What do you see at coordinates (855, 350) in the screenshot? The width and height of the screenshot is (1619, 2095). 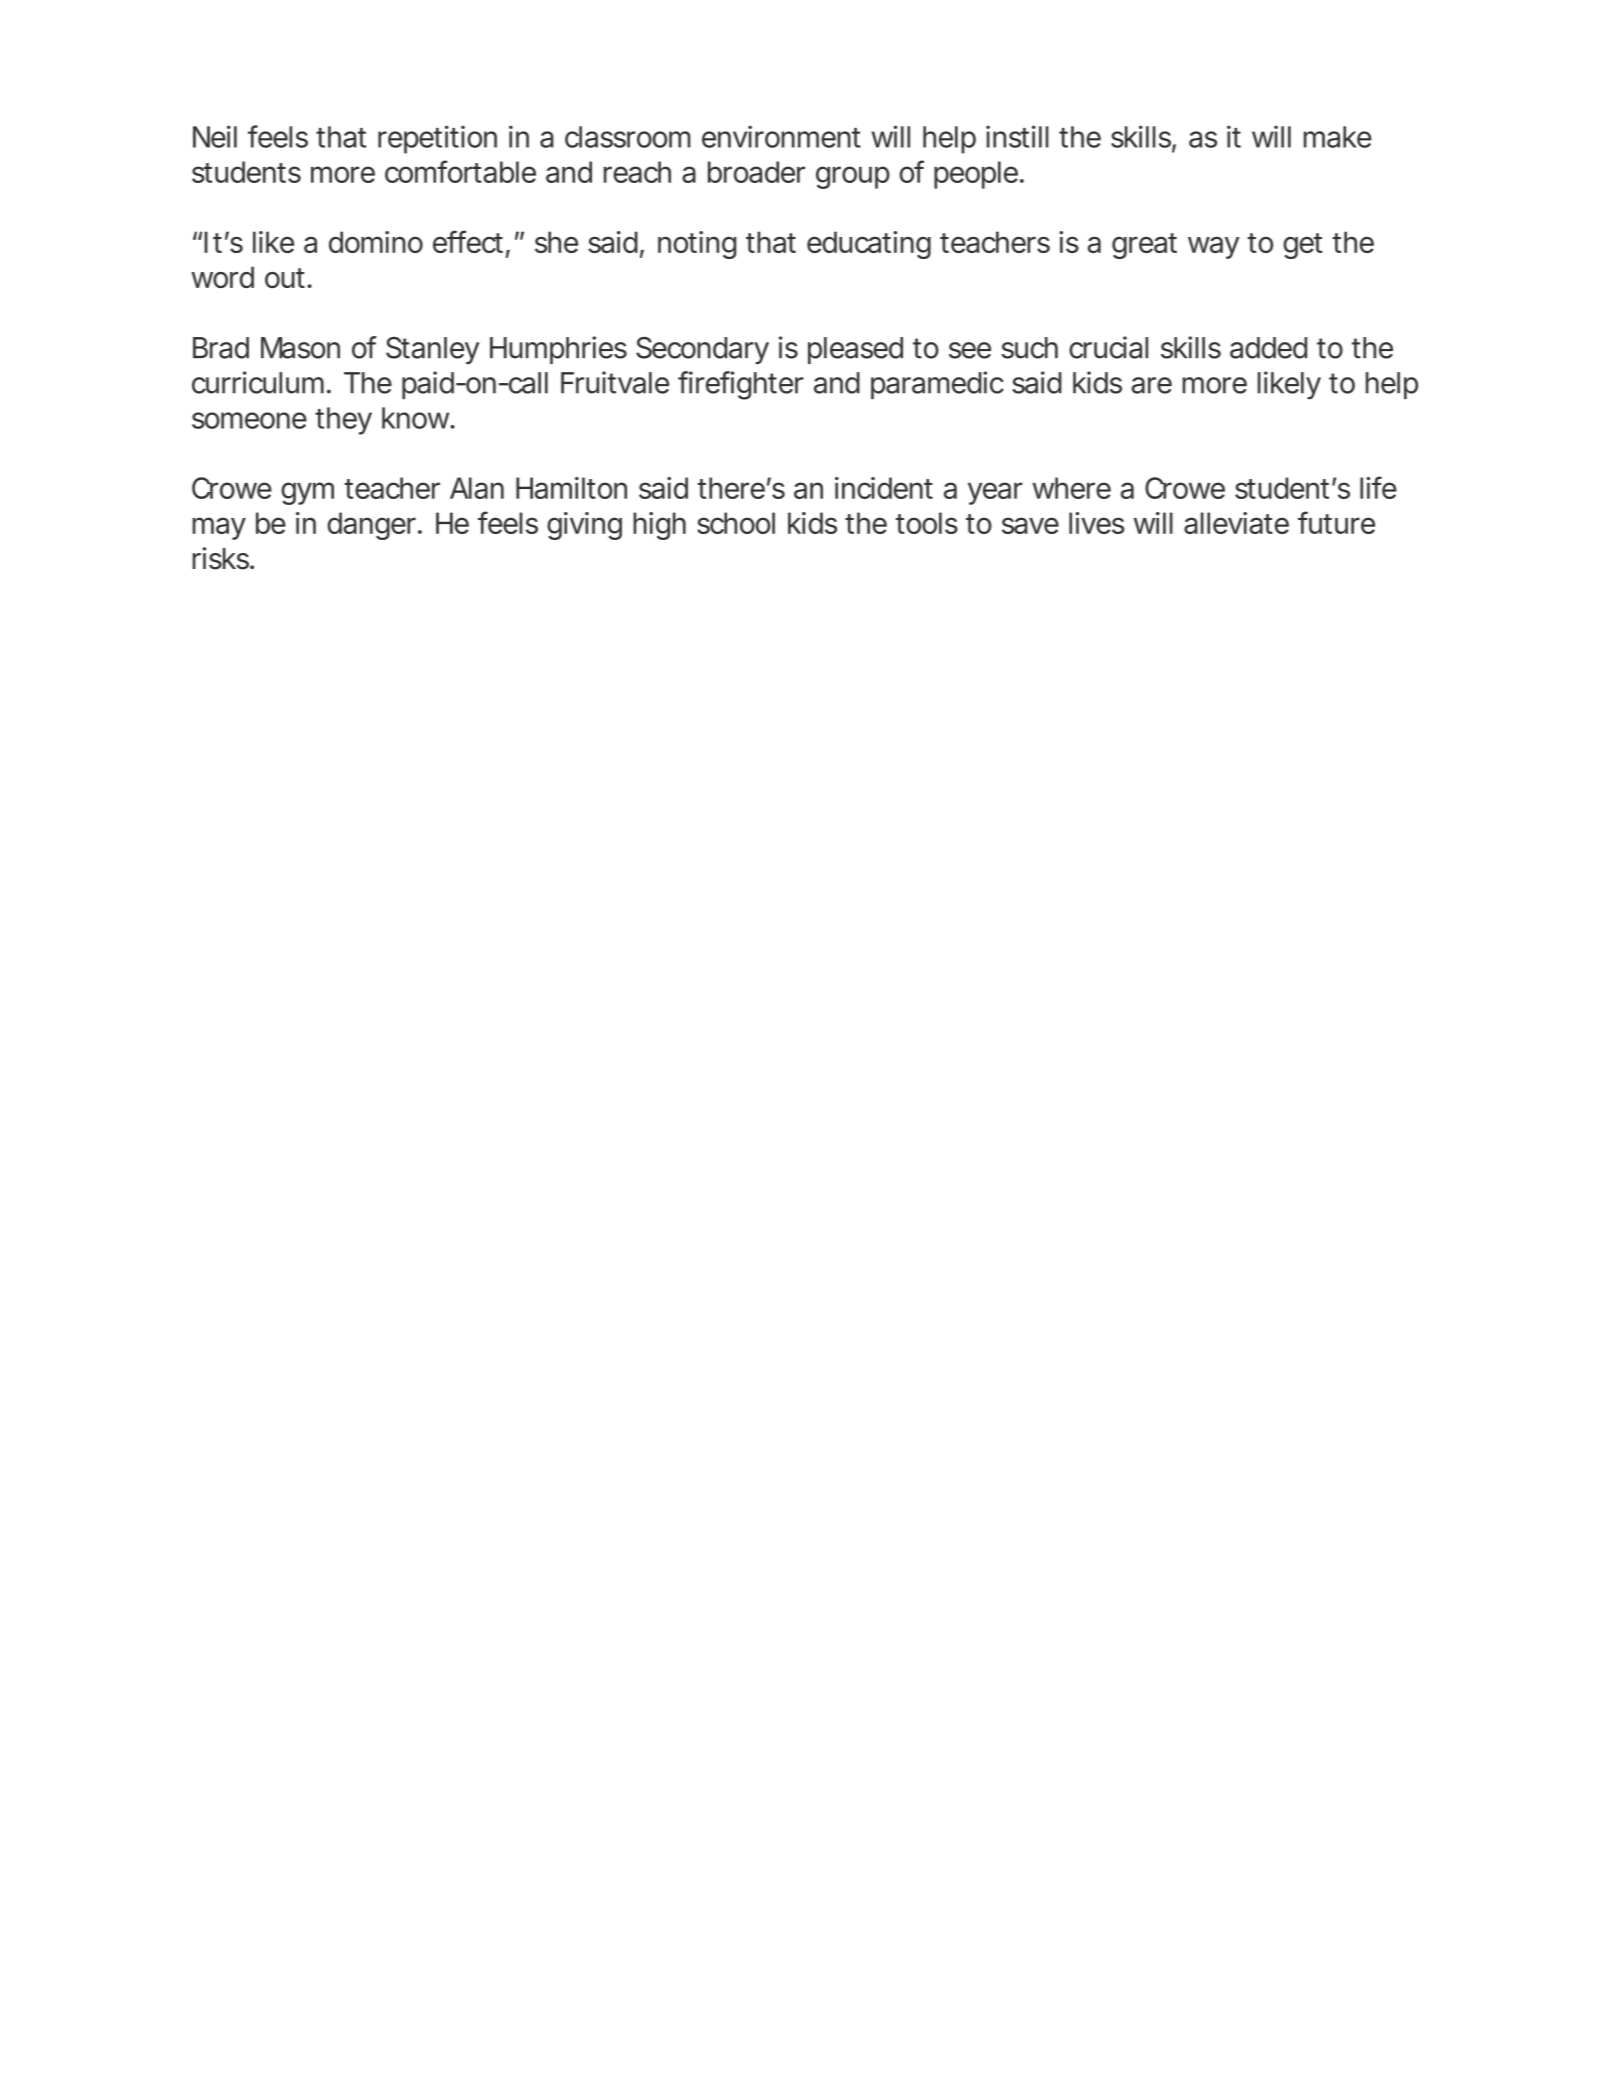 I see `pleased` at bounding box center [855, 350].
